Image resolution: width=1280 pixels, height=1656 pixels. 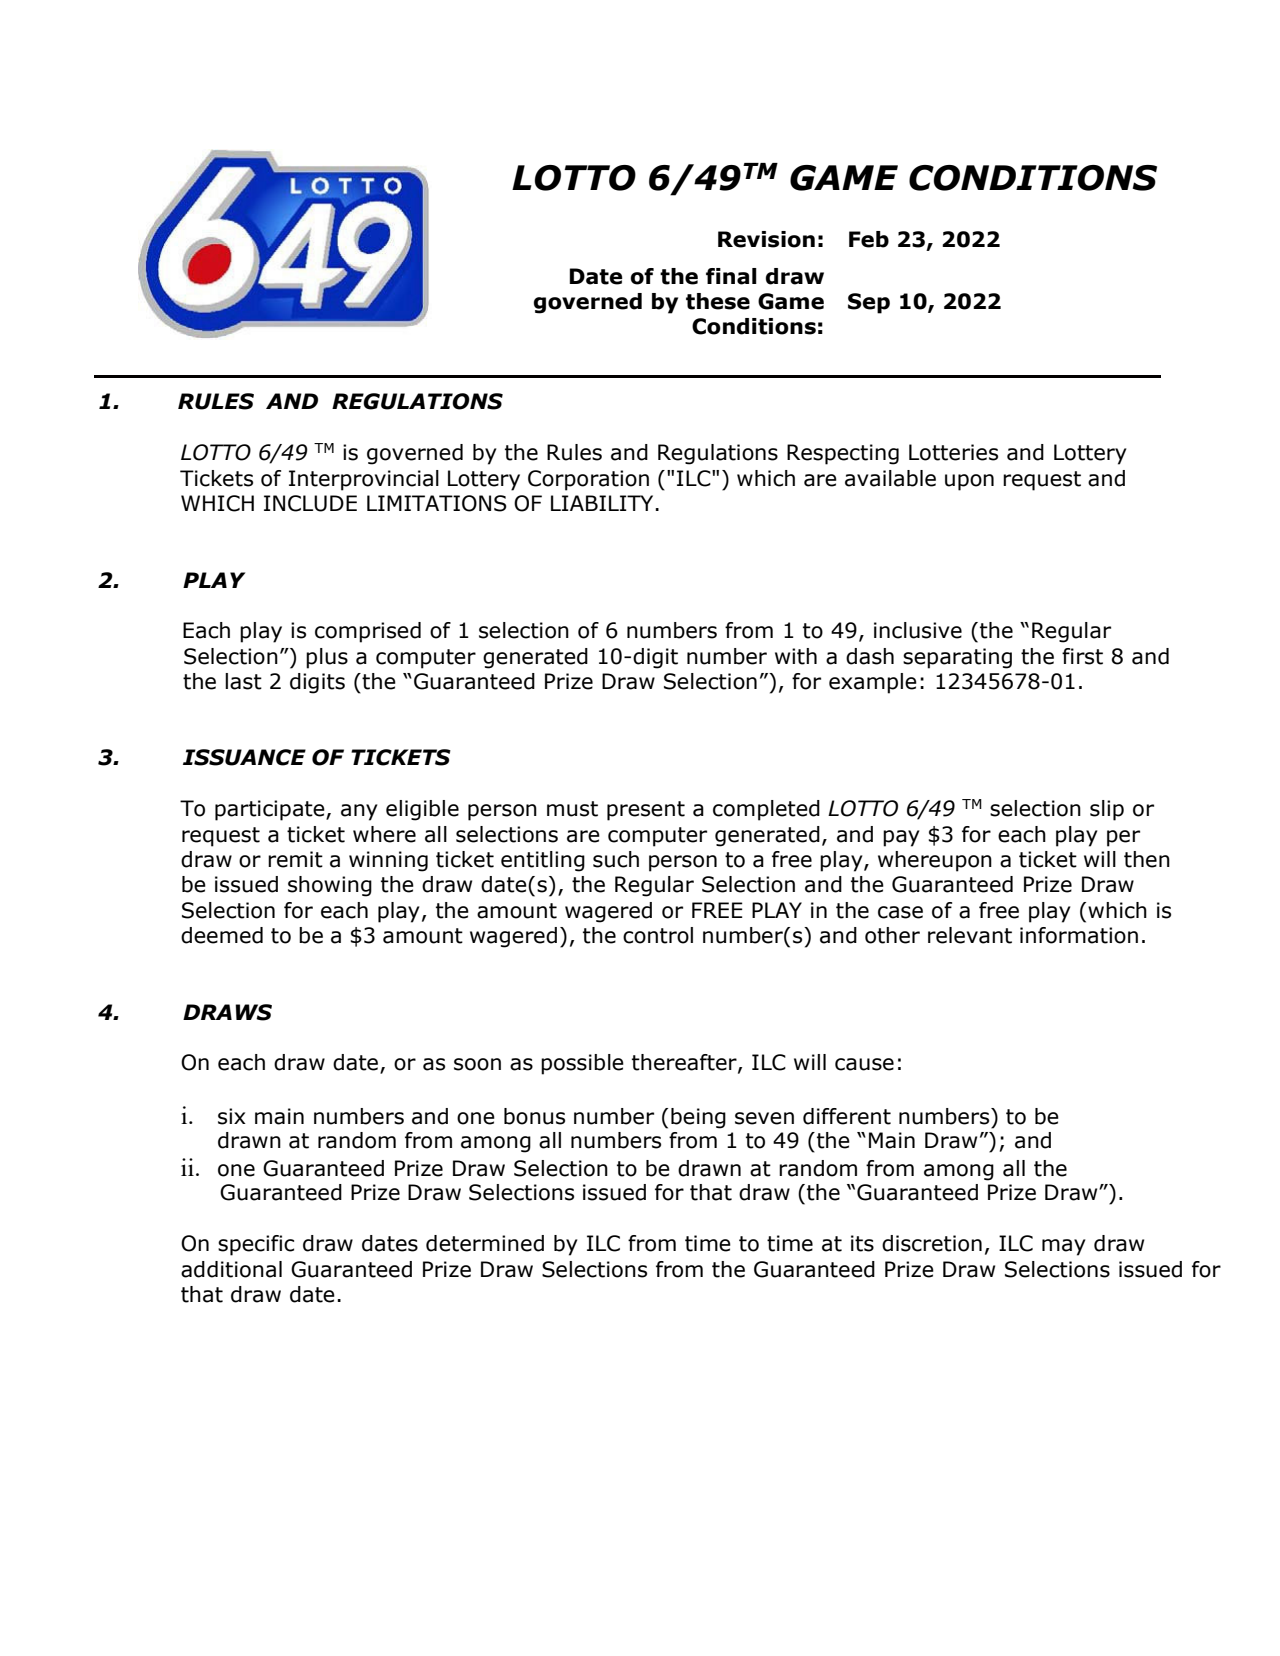 What do you see at coordinates (256, 1245) in the screenshot?
I see `specific` at bounding box center [256, 1245].
